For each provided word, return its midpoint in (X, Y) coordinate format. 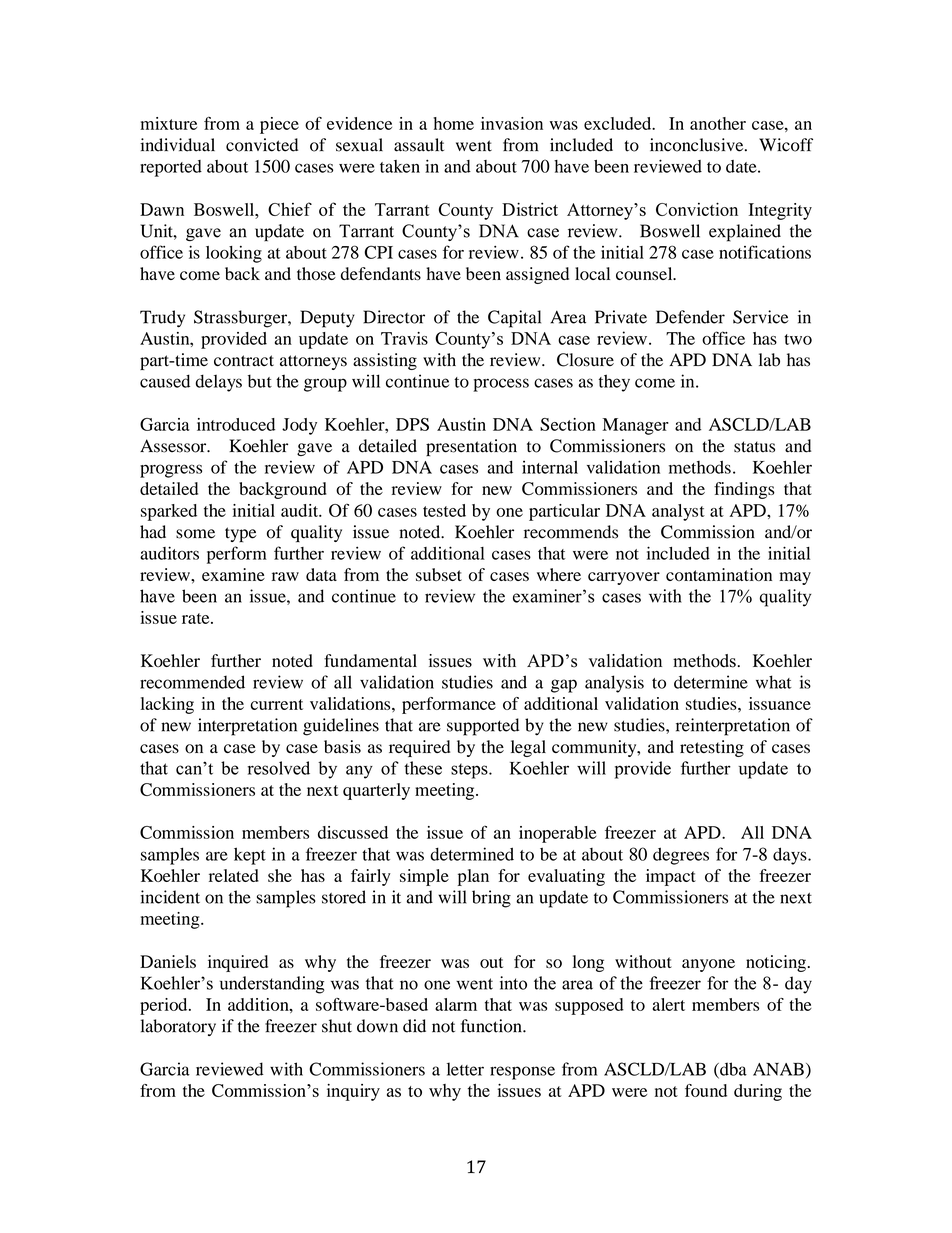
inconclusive (698, 145)
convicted (262, 145)
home (453, 123)
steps (470, 771)
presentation (471, 447)
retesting (712, 748)
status (754, 447)
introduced (236, 424)
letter (465, 1069)
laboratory (178, 1027)
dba (732, 1070)
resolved (279, 768)
